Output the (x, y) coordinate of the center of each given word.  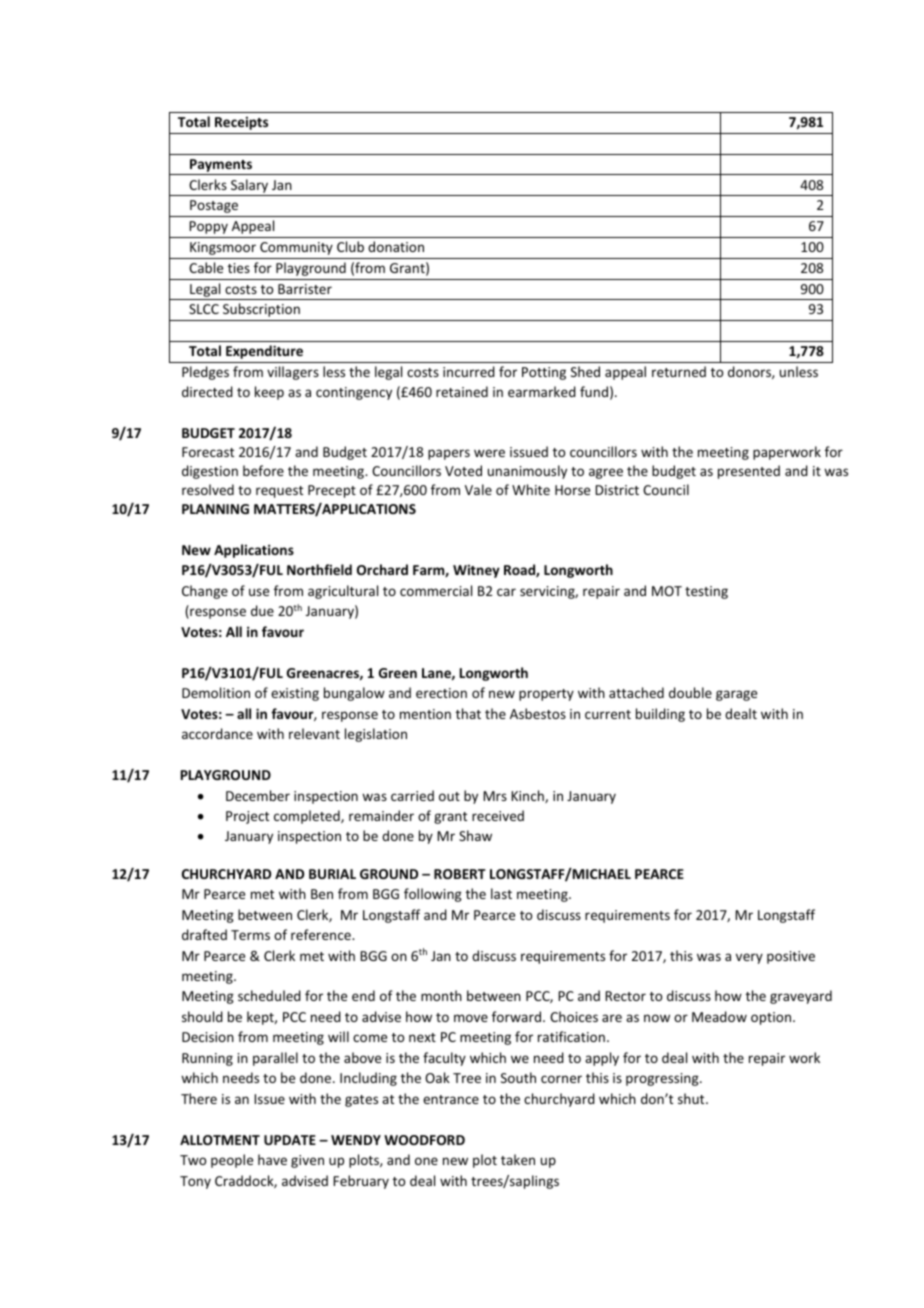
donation (396, 246)
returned (679, 371)
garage (736, 695)
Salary (249, 186)
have (272, 1159)
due (262, 610)
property (546, 695)
